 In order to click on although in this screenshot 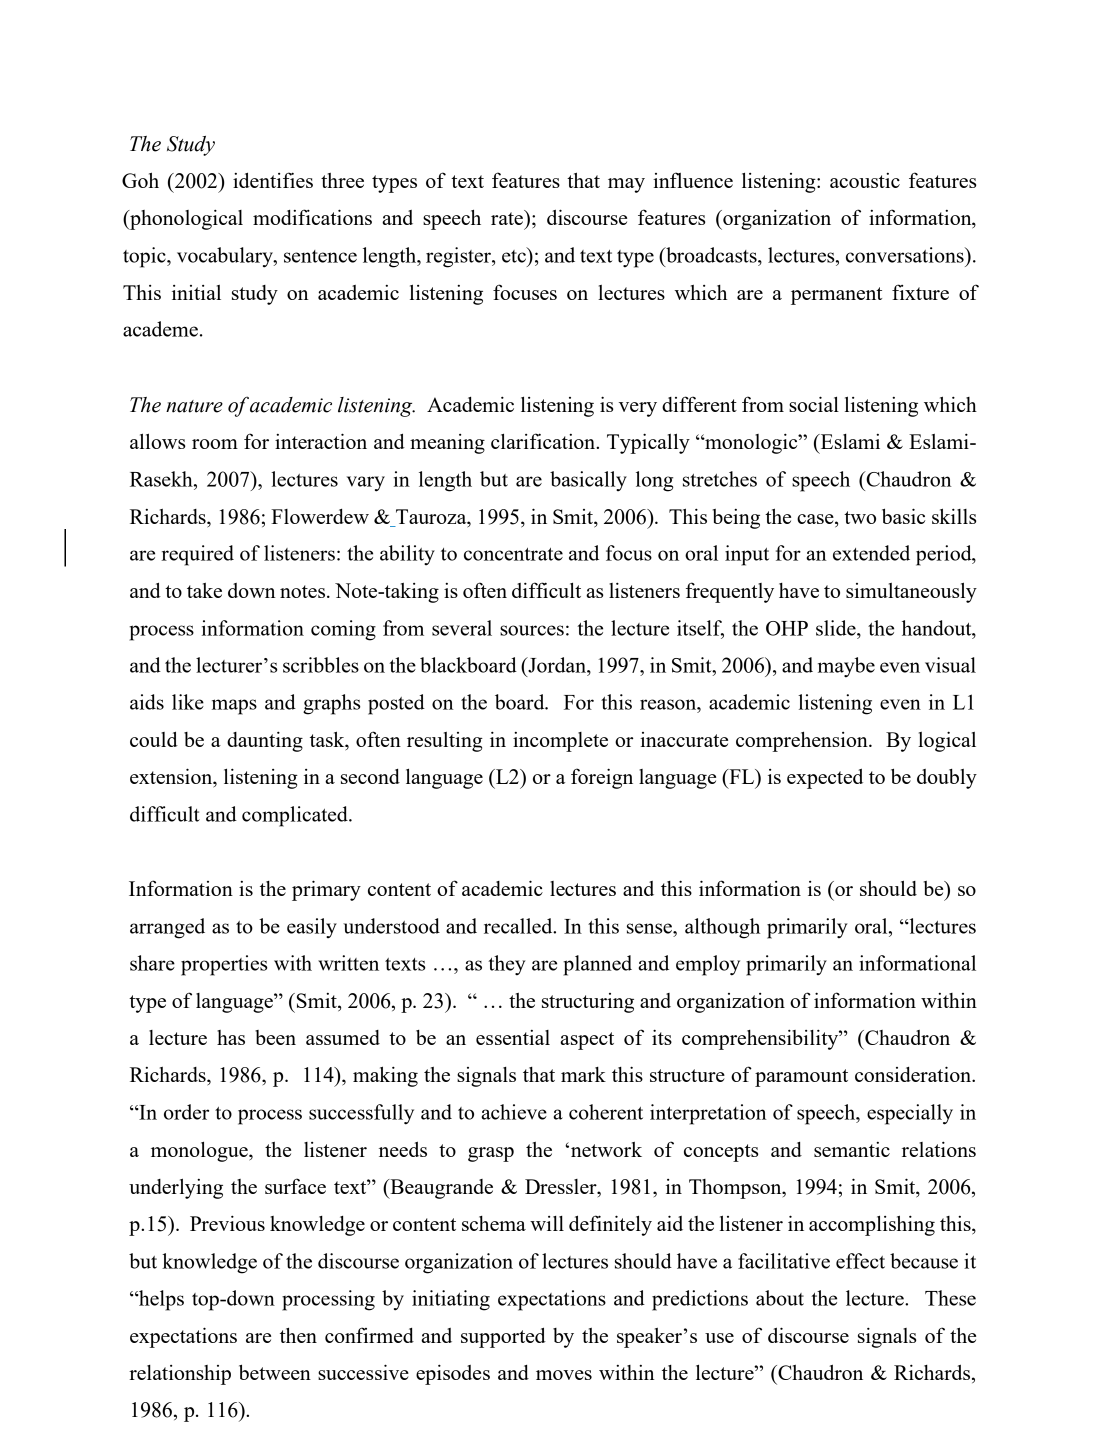, I will do `click(722, 928)`.
